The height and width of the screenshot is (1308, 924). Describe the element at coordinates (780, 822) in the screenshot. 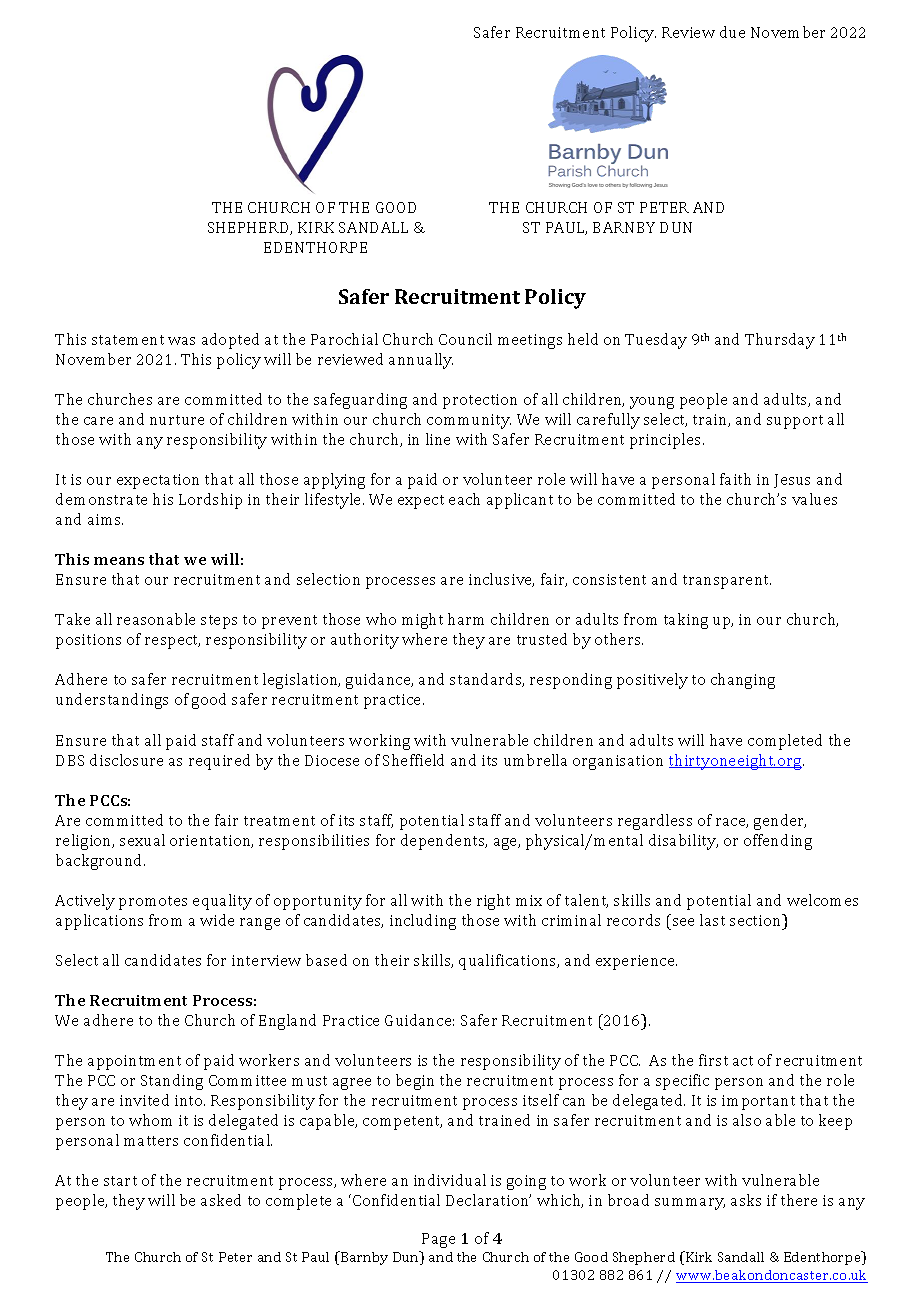

I see `gender` at that location.
